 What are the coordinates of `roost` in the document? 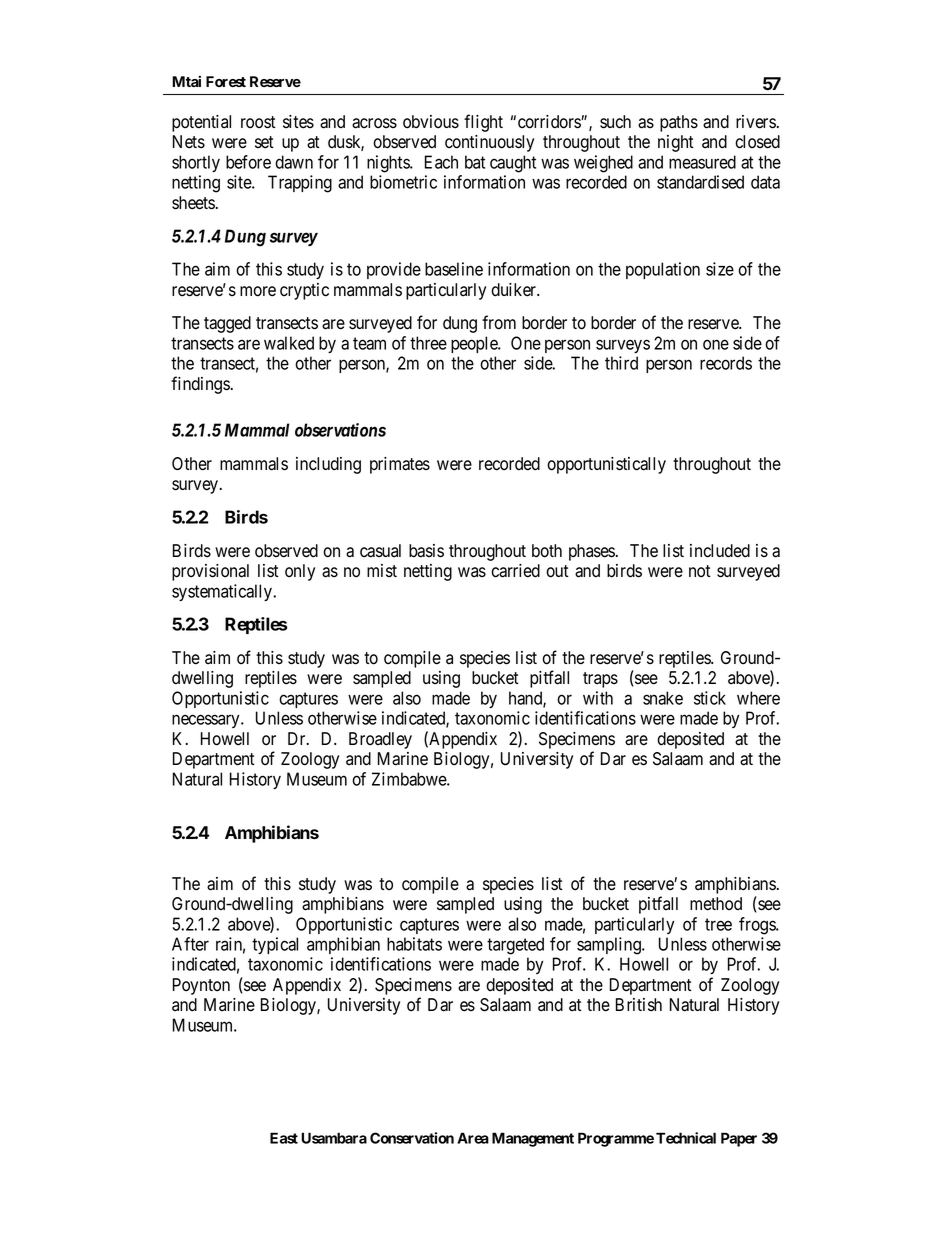 It's located at (258, 122).
